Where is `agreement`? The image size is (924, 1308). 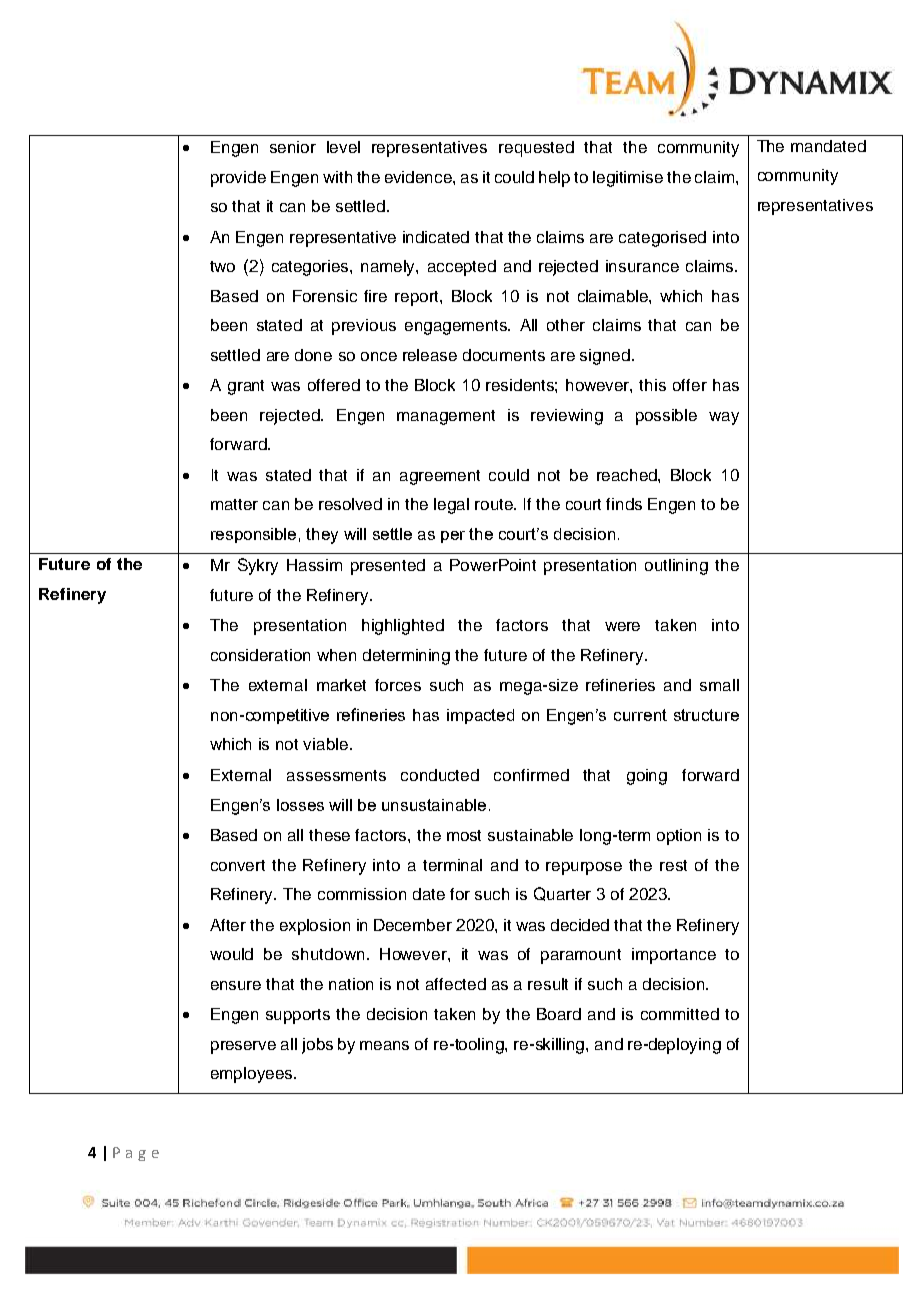
agreement is located at coordinates (440, 477).
